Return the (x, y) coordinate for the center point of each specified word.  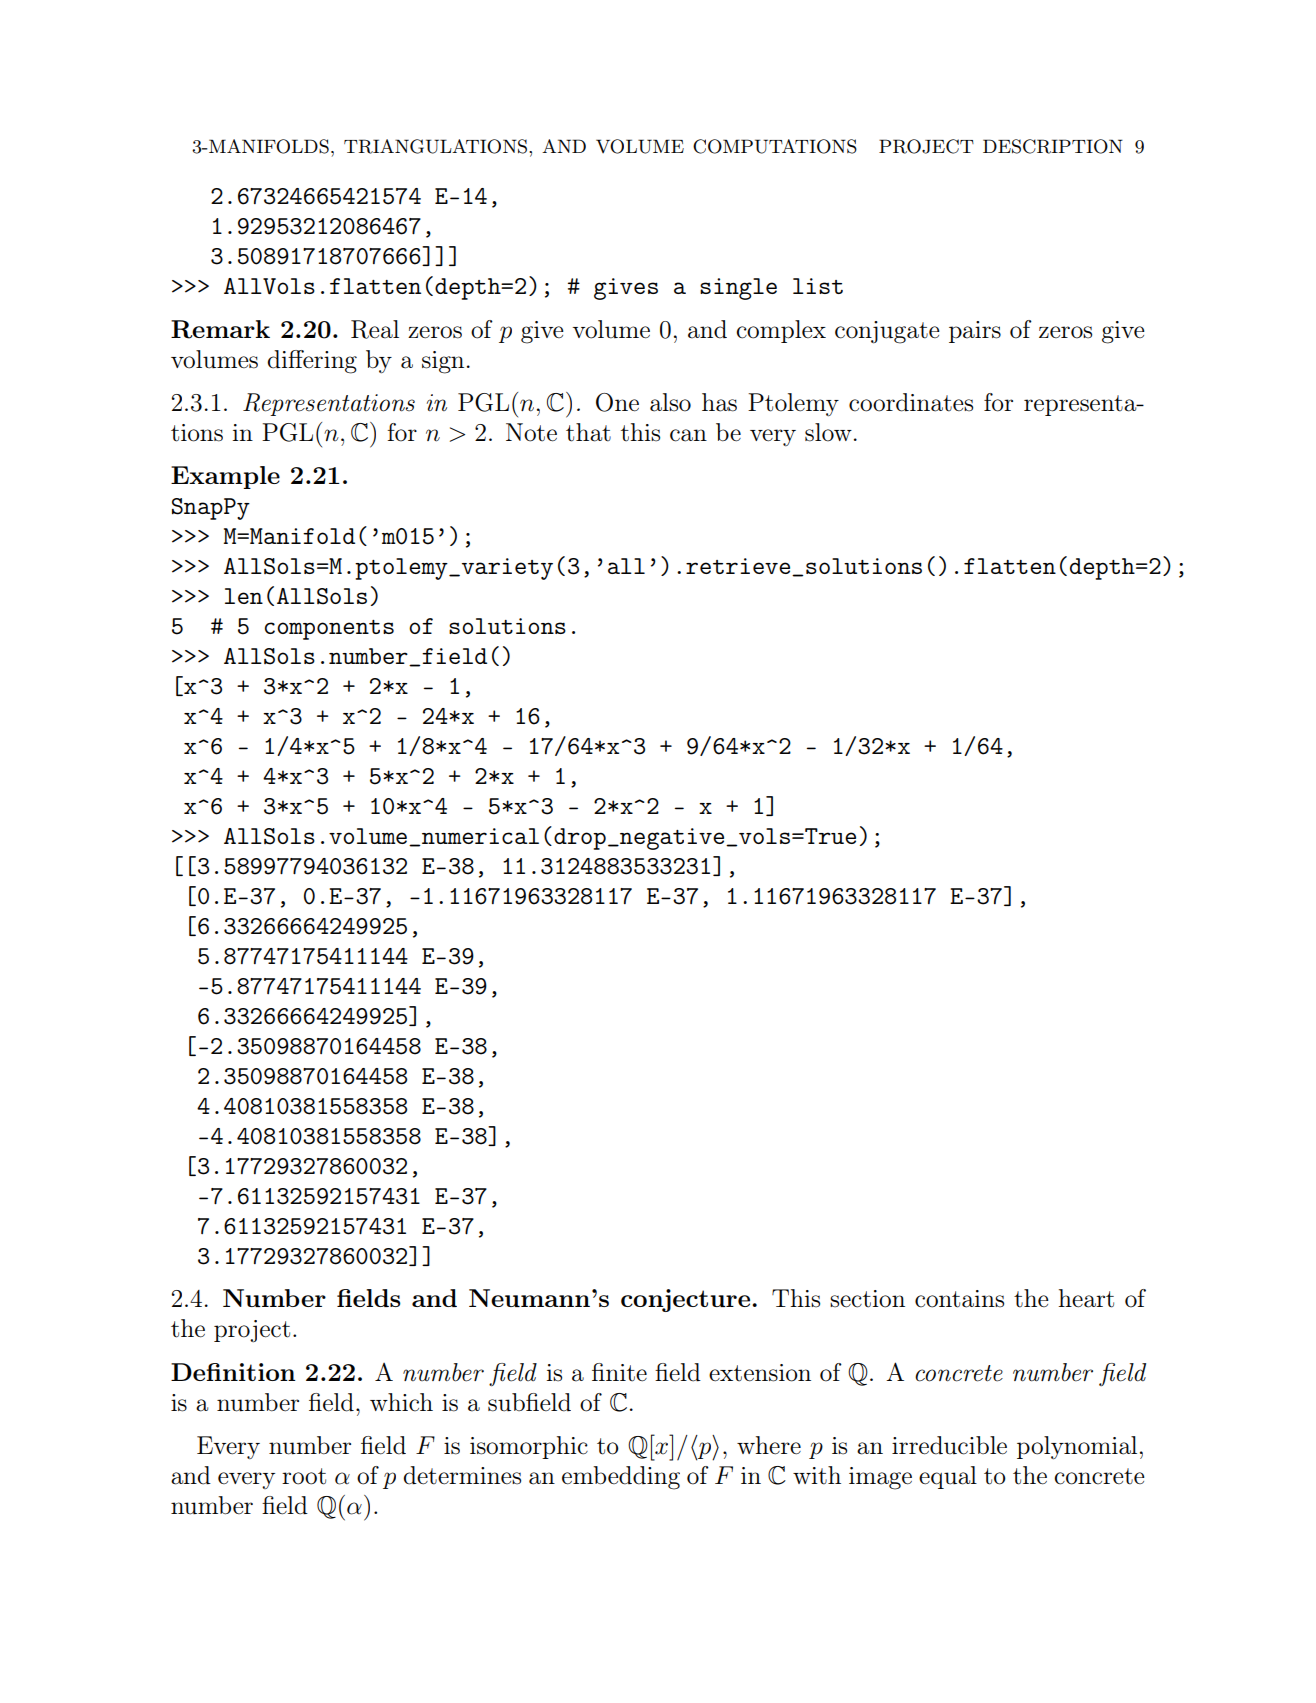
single (738, 289)
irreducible (949, 1445)
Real (375, 329)
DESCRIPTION (1053, 146)
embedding (621, 1478)
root (304, 1476)
